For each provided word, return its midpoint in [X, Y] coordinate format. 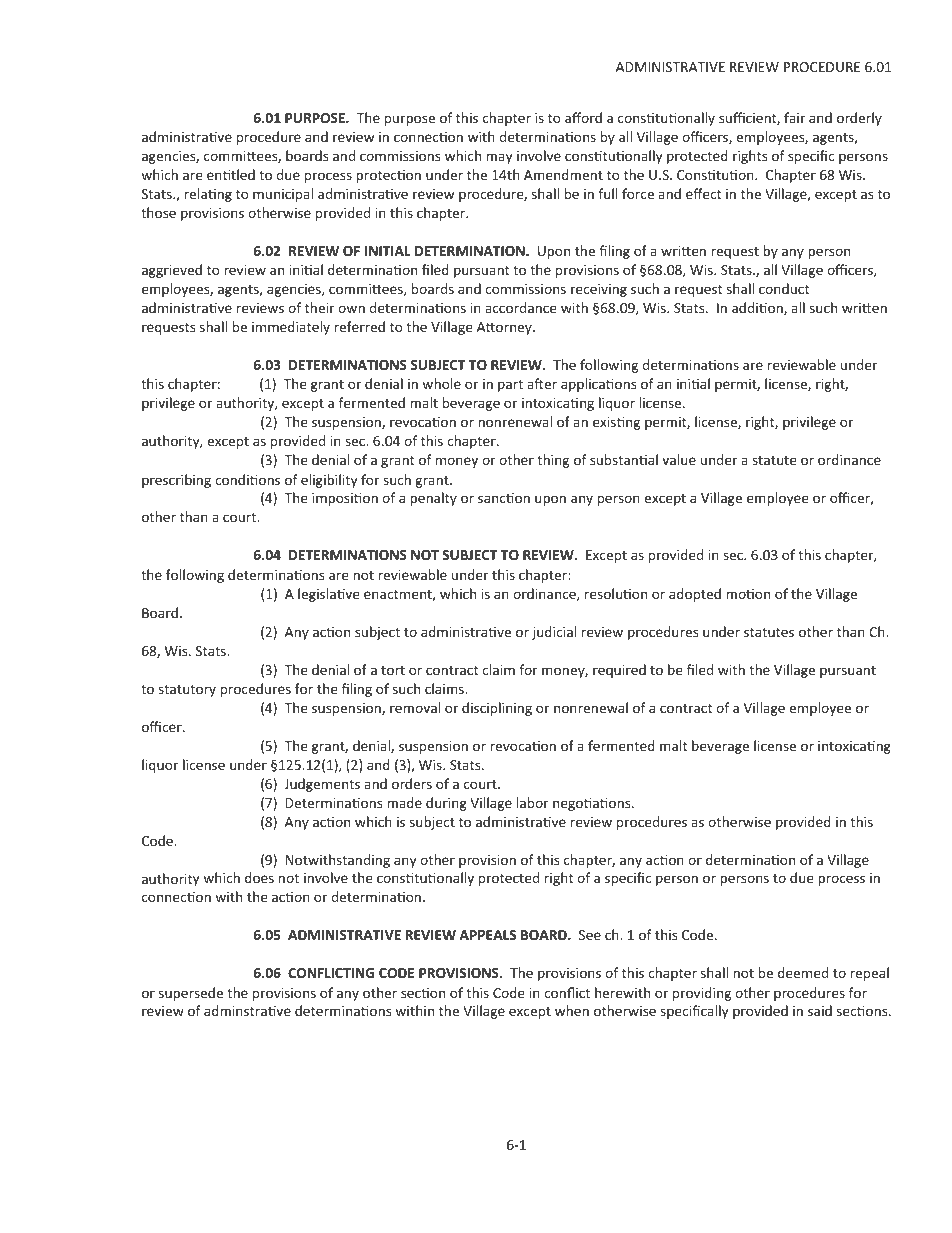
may [499, 158]
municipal [283, 195]
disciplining [497, 709]
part [510, 386]
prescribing [176, 481]
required [619, 671]
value [679, 459]
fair [794, 117]
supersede [191, 994]
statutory [187, 691]
